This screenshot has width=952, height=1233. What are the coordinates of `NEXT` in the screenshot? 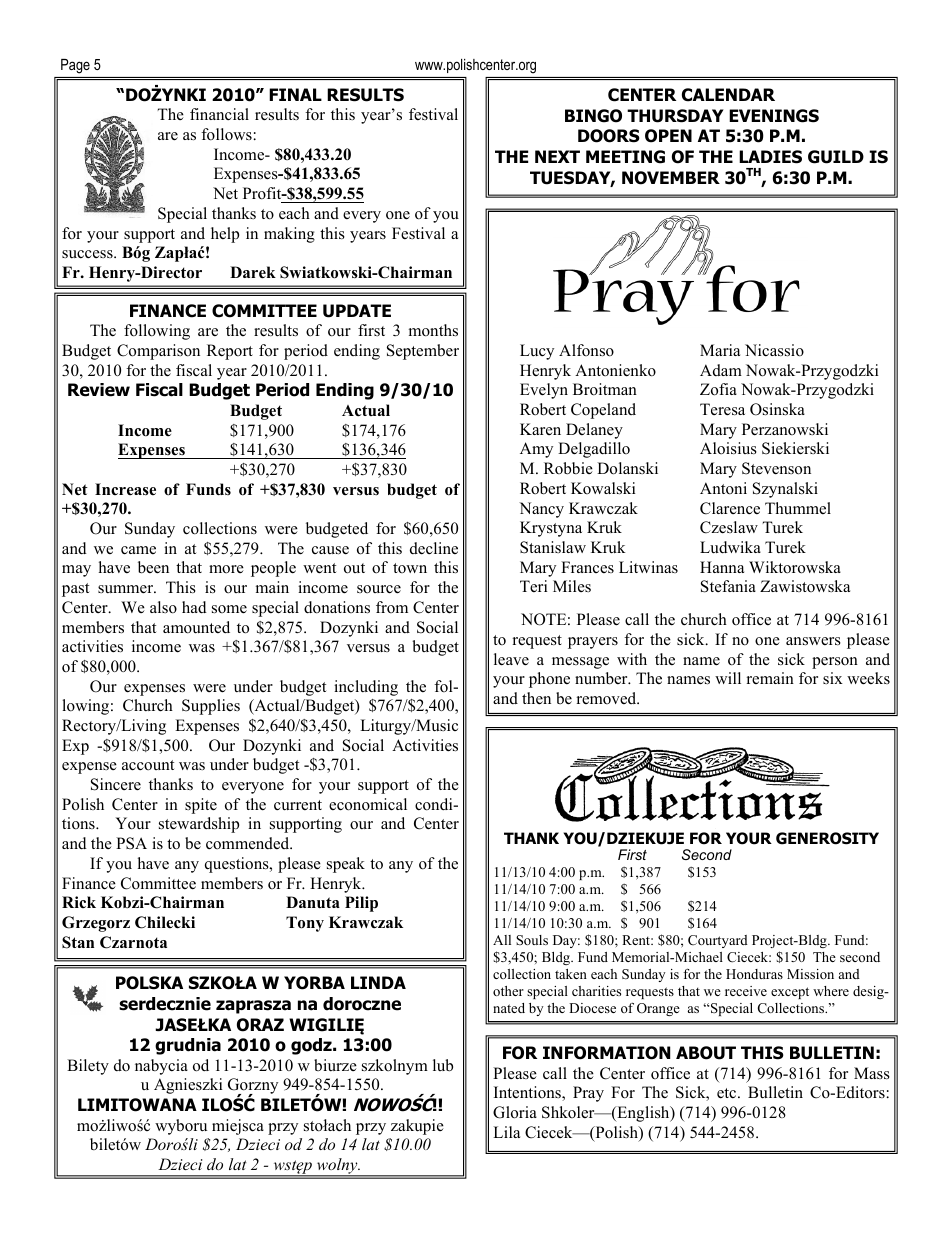 It's located at (557, 156).
